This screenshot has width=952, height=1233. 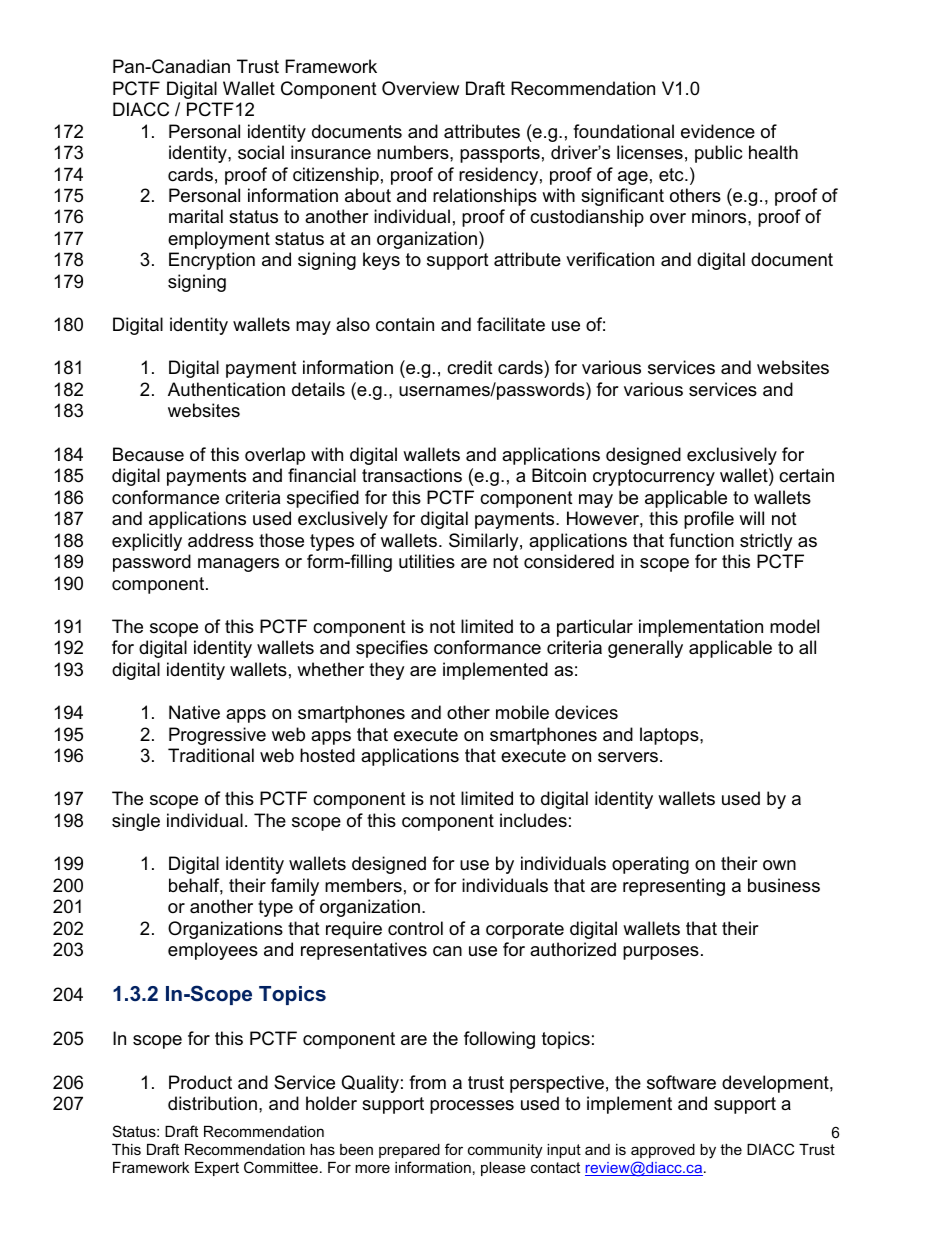 I want to click on specifies, so click(x=392, y=649).
